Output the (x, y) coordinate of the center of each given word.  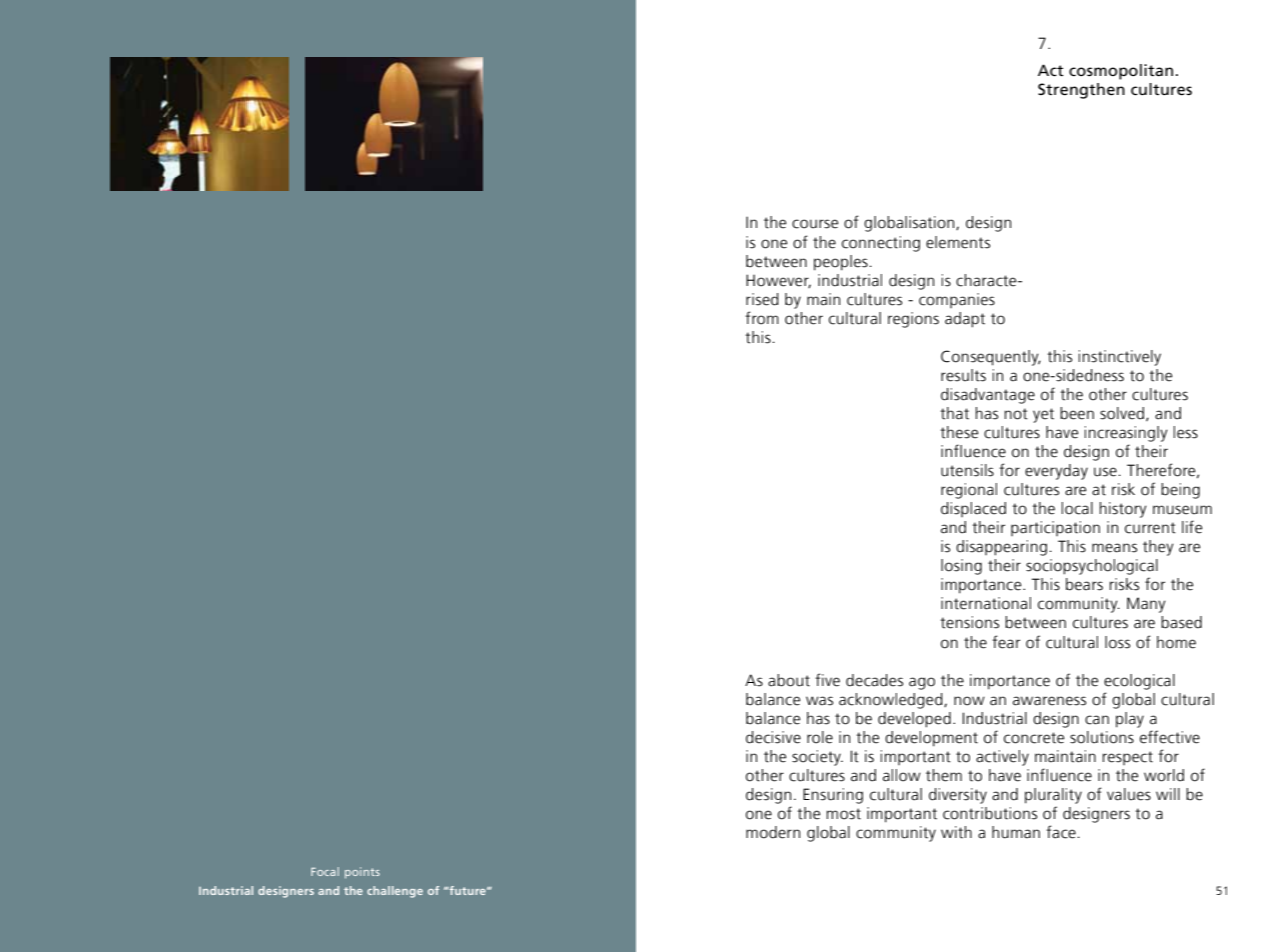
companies (957, 300)
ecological (1139, 682)
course (815, 224)
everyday (1056, 472)
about (789, 680)
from (762, 318)
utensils (967, 470)
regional (969, 491)
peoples (842, 263)
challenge (395, 892)
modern (773, 832)
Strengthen (1081, 91)
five (827, 680)
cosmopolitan (1121, 72)
